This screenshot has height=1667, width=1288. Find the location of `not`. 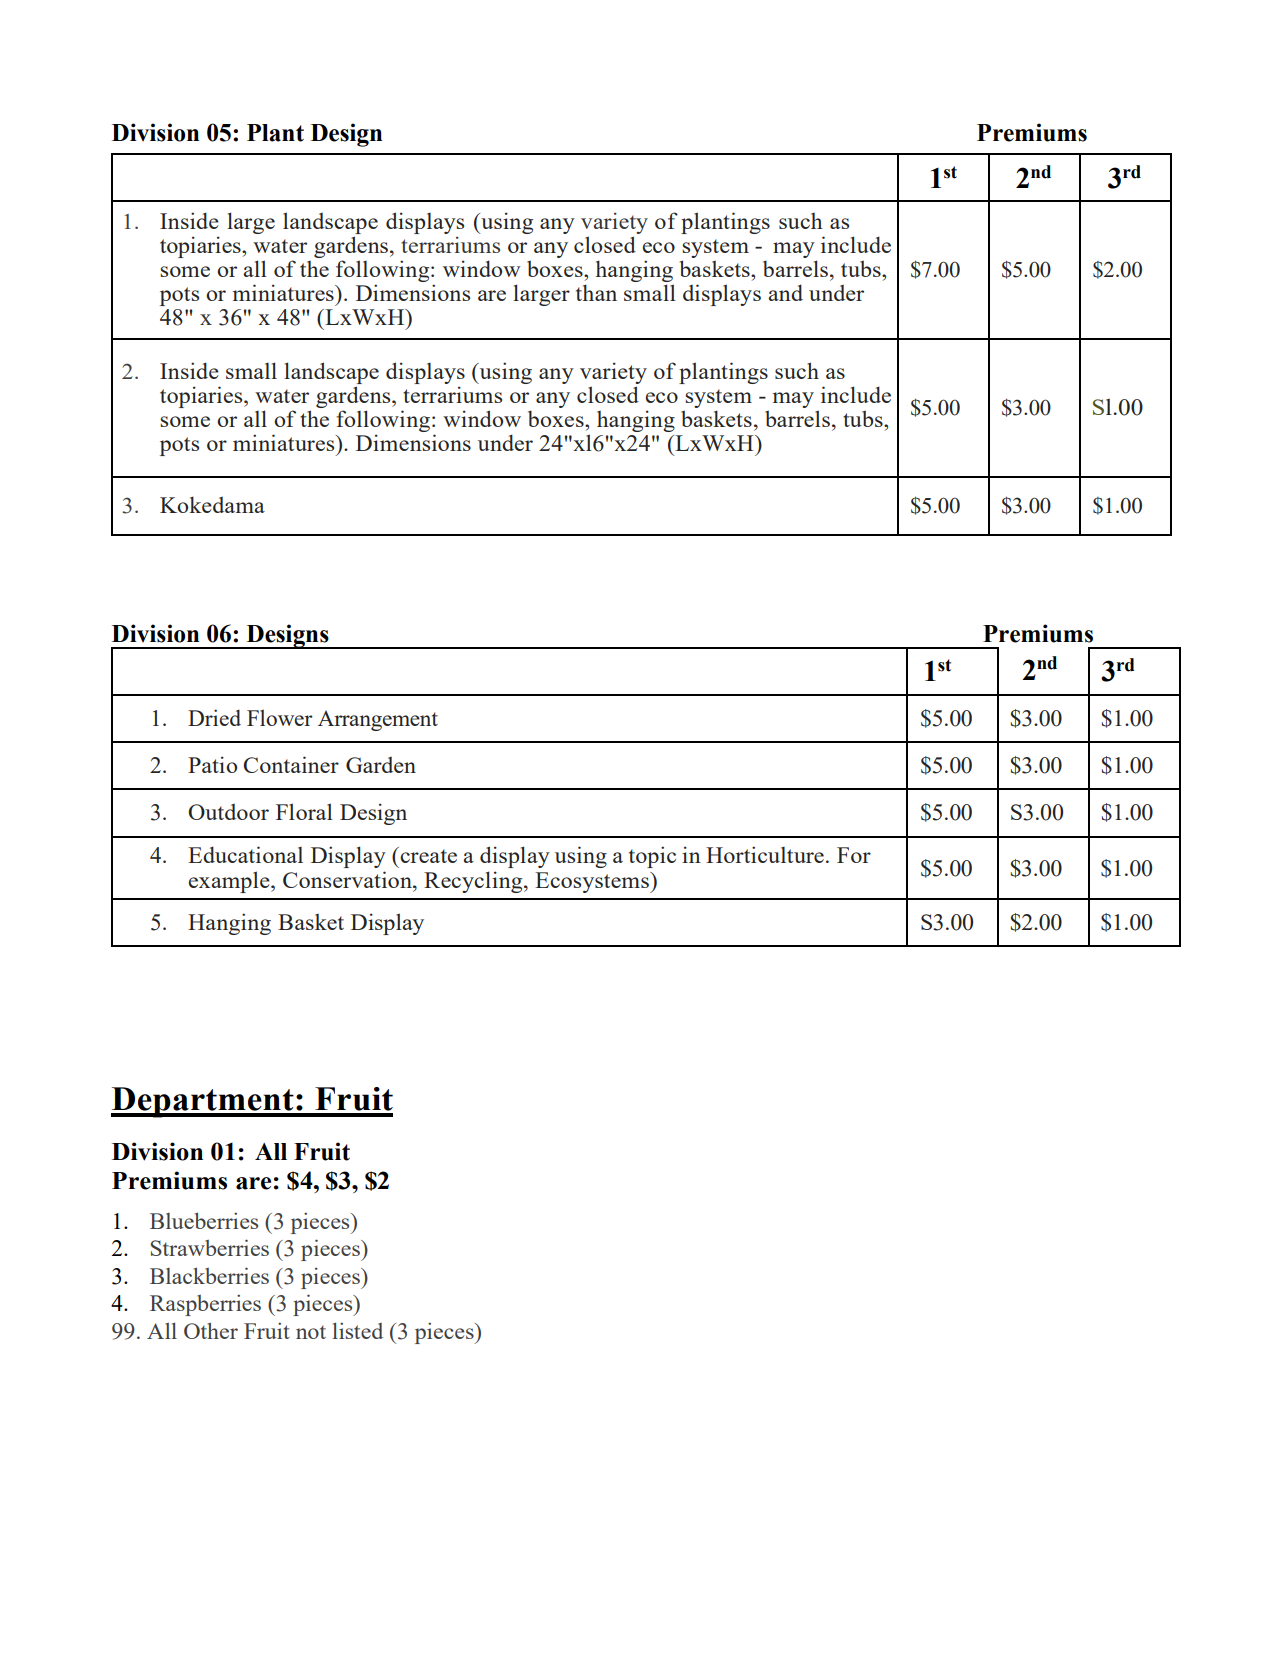

not is located at coordinates (311, 1332).
